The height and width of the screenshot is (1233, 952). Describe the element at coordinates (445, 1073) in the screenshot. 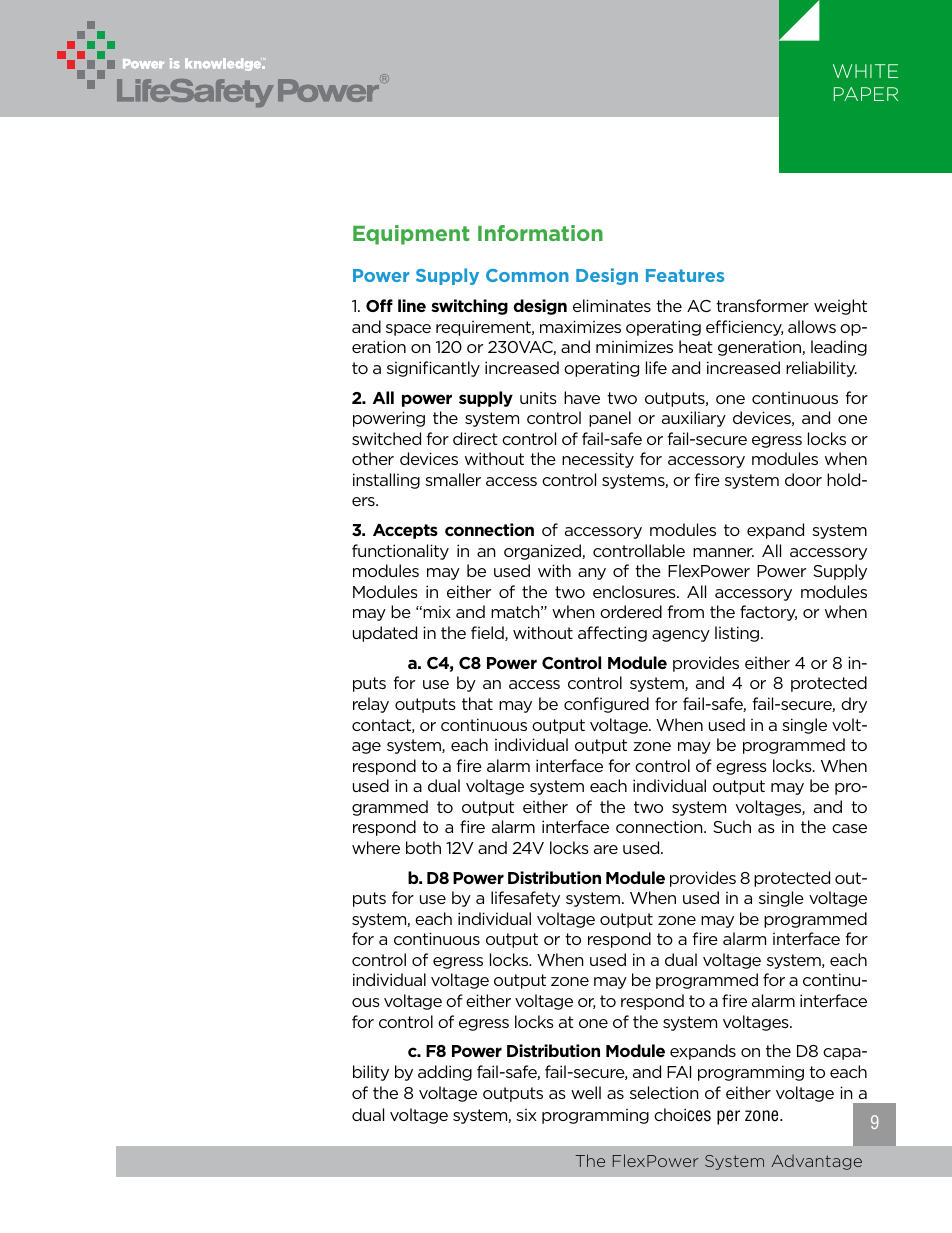

I see `adding` at that location.
